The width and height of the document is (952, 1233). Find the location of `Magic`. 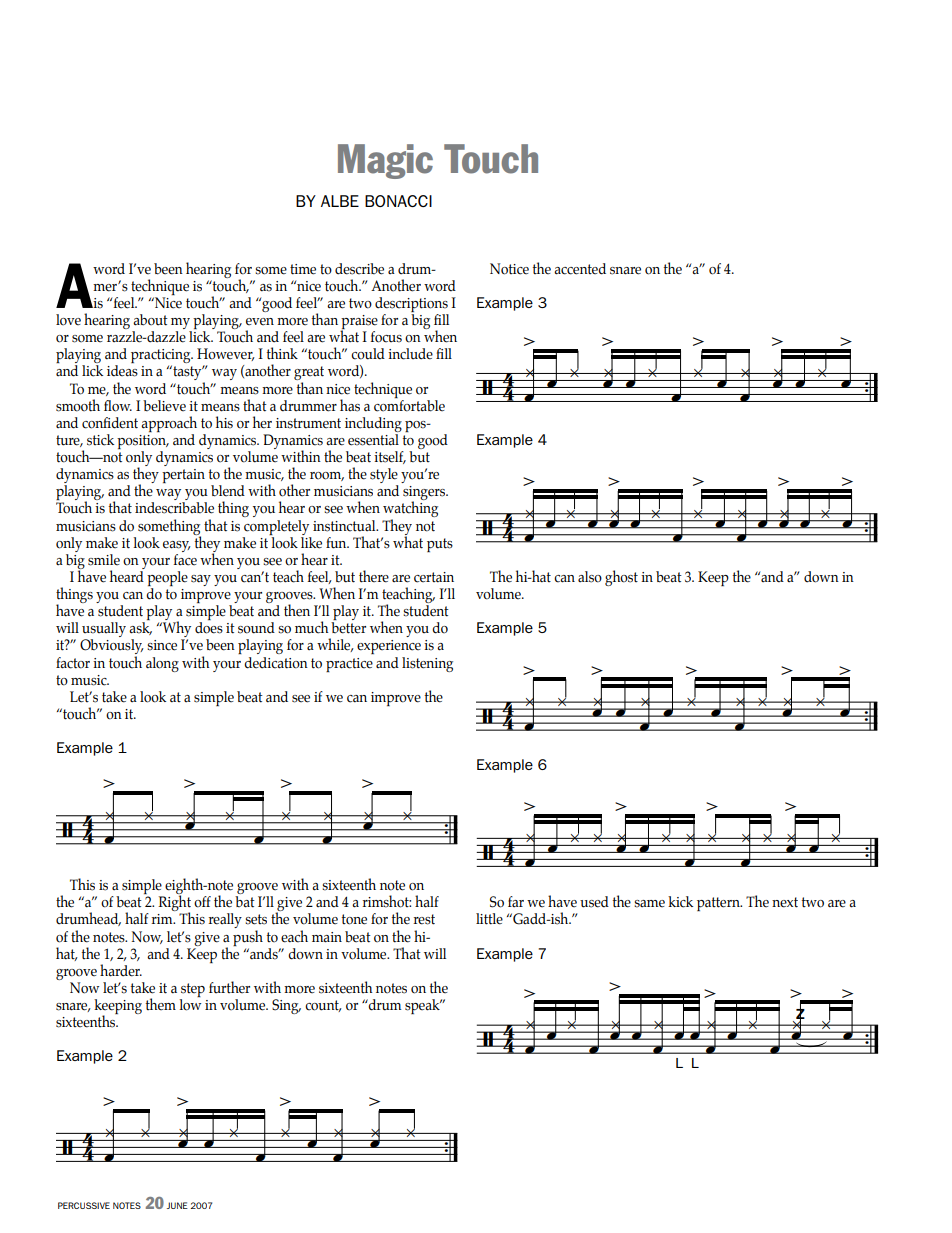

Magic is located at coordinates (385, 161).
